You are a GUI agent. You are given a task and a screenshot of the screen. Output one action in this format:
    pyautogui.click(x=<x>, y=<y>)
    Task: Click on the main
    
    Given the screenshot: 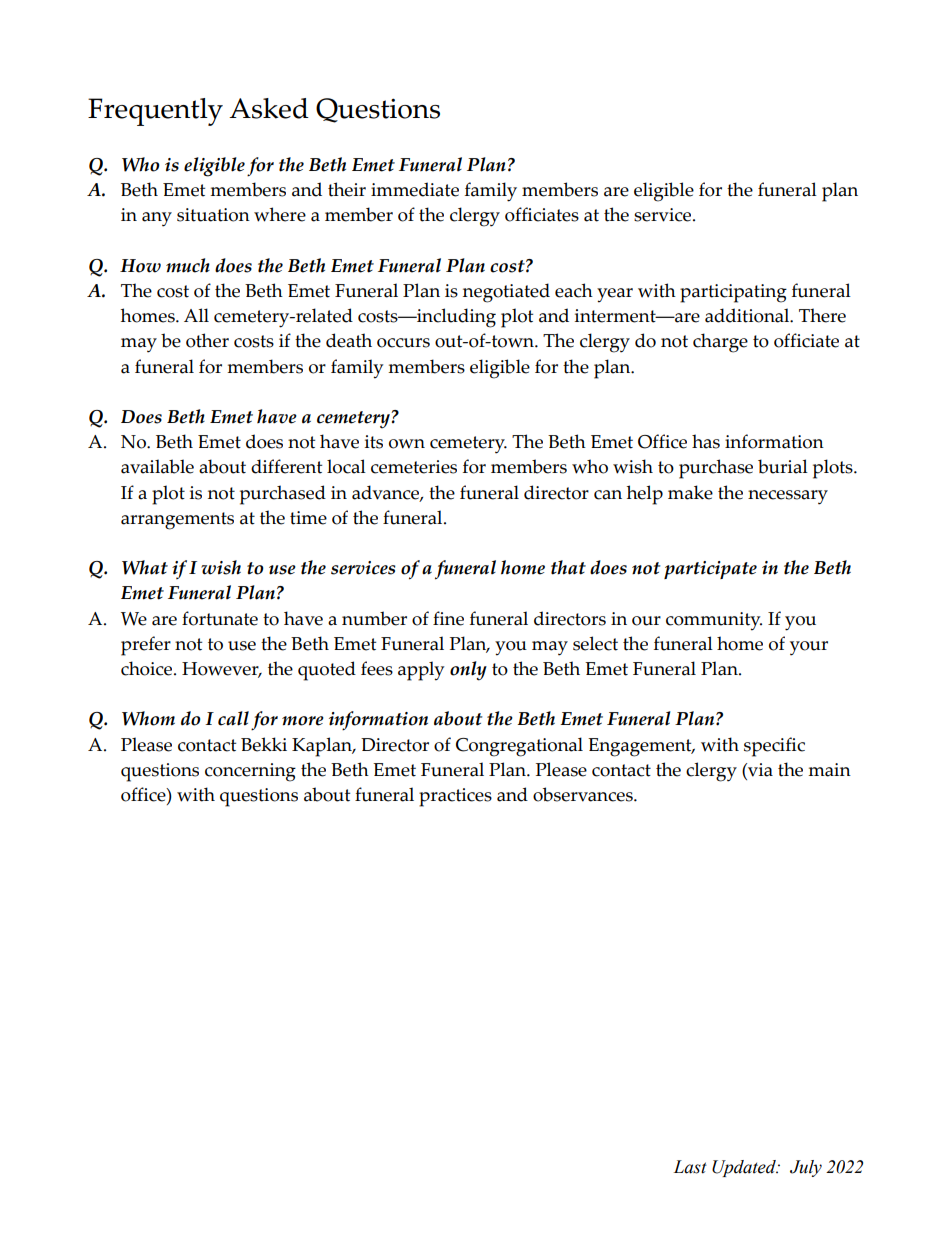 What is the action you would take?
    pyautogui.click(x=829, y=770)
